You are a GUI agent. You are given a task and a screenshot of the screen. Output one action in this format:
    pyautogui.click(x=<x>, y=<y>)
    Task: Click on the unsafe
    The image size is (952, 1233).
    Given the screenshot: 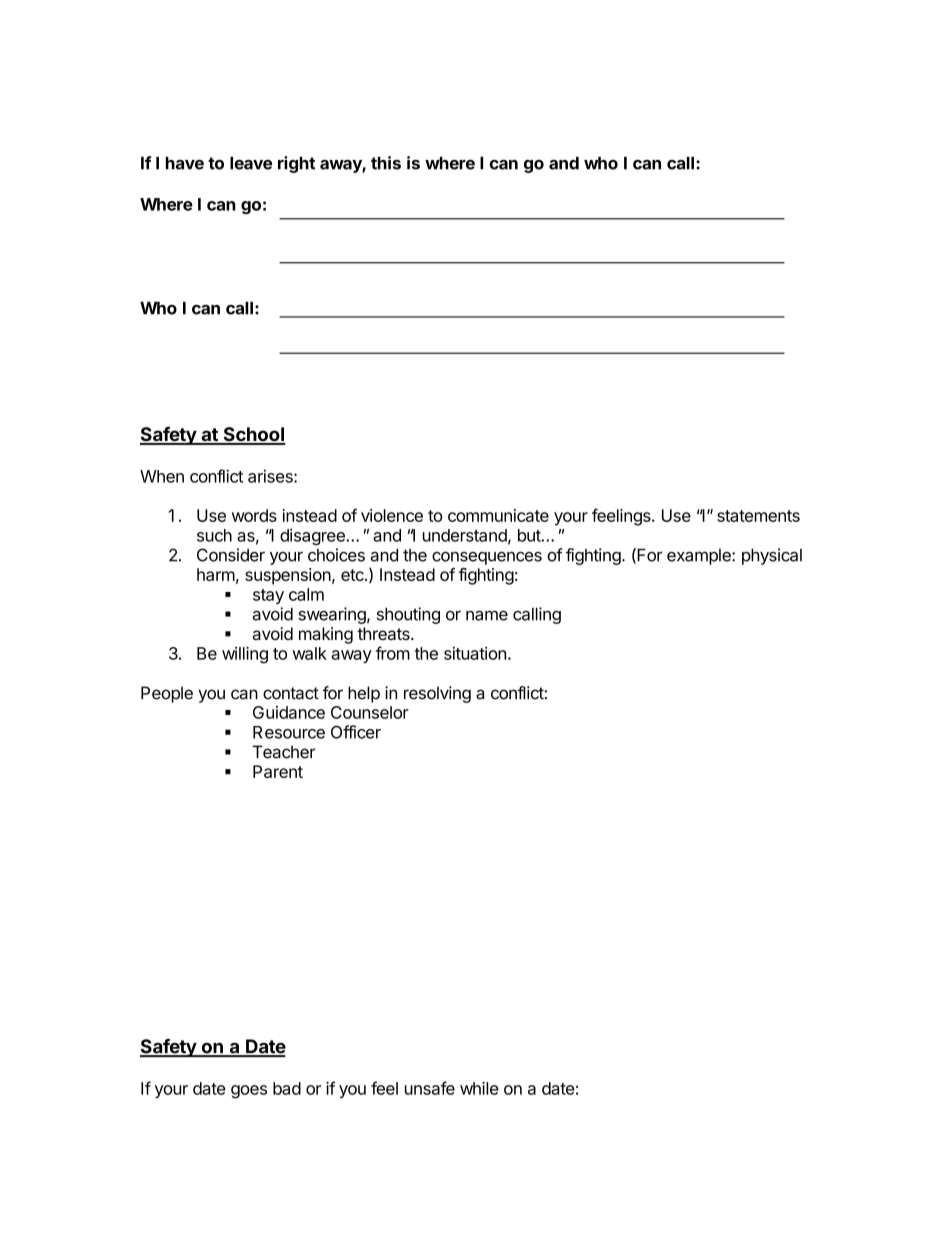 What is the action you would take?
    pyautogui.click(x=430, y=1088)
